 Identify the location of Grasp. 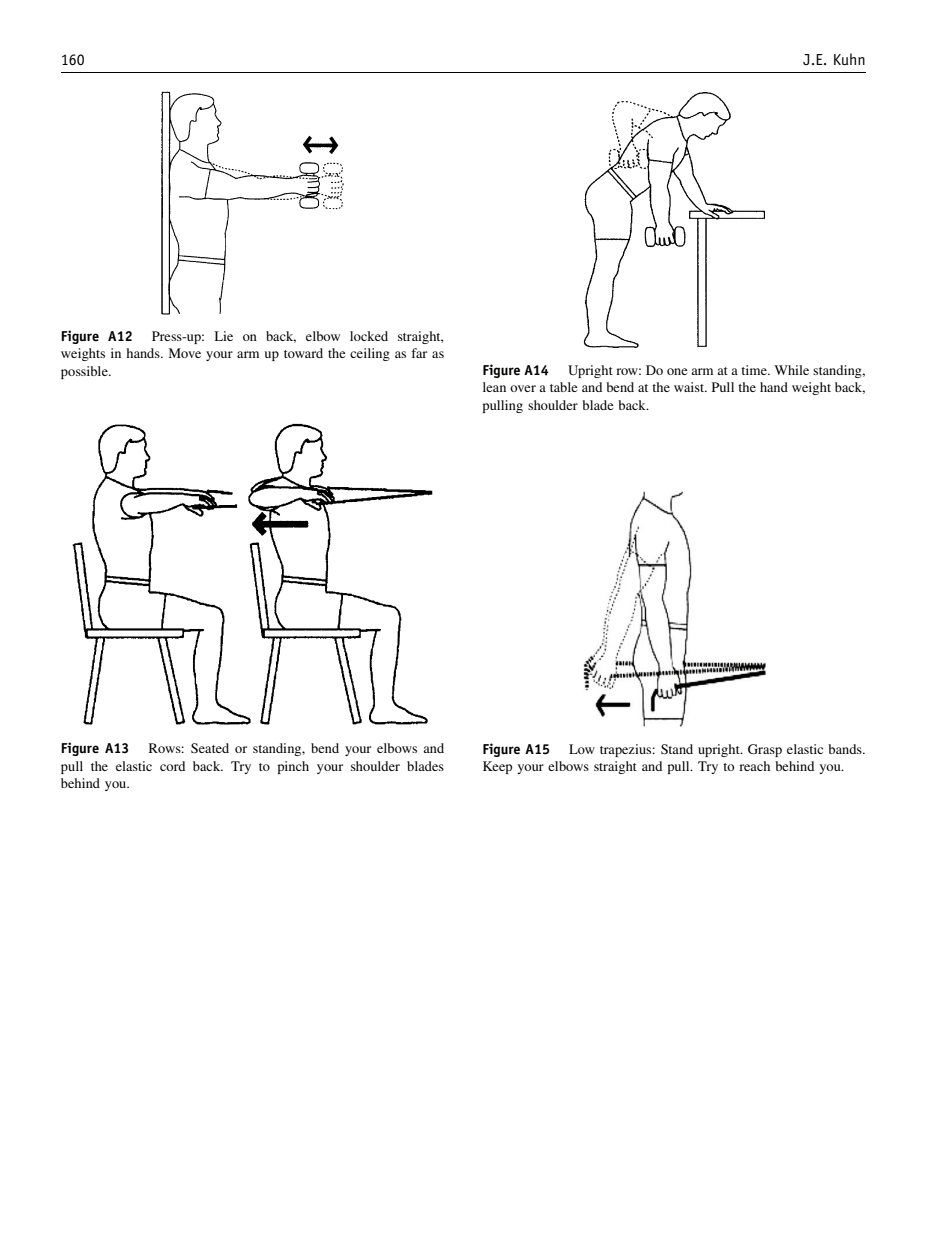
(765, 750).
